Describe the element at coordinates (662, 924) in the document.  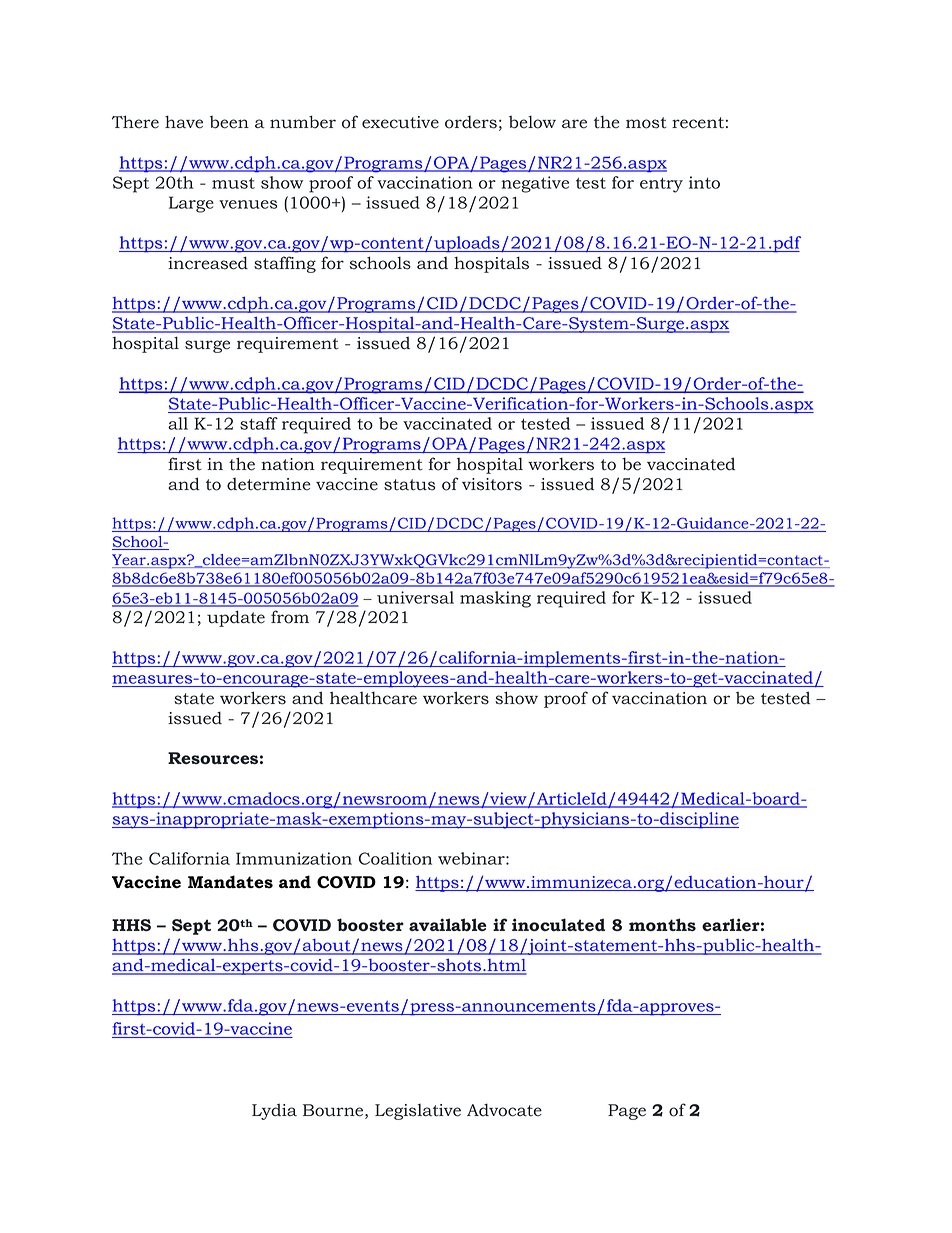
I see `months` at that location.
